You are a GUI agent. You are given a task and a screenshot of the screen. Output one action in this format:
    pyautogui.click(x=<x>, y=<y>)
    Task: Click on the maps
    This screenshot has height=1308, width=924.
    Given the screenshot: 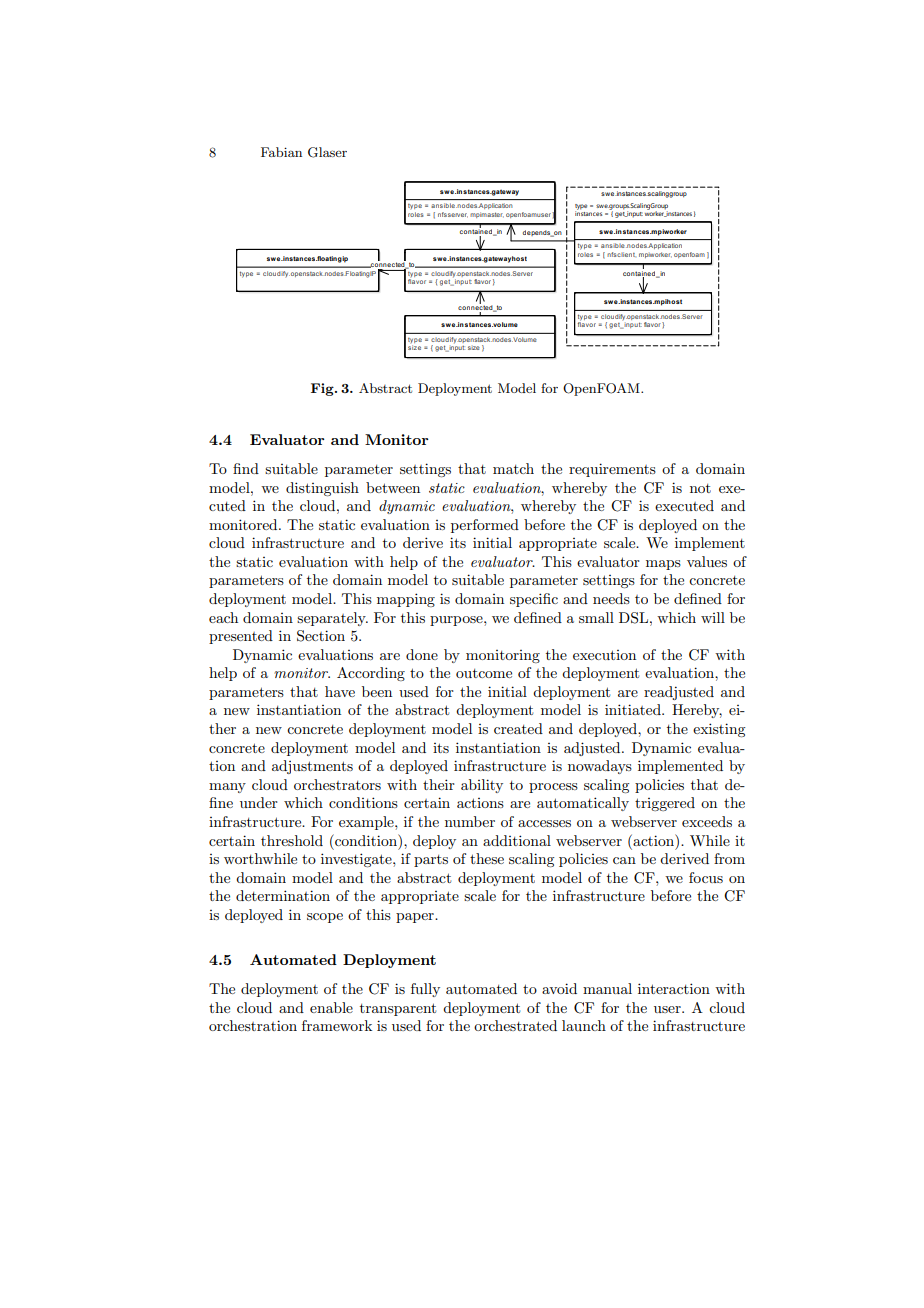 What is the action you would take?
    pyautogui.click(x=663, y=565)
